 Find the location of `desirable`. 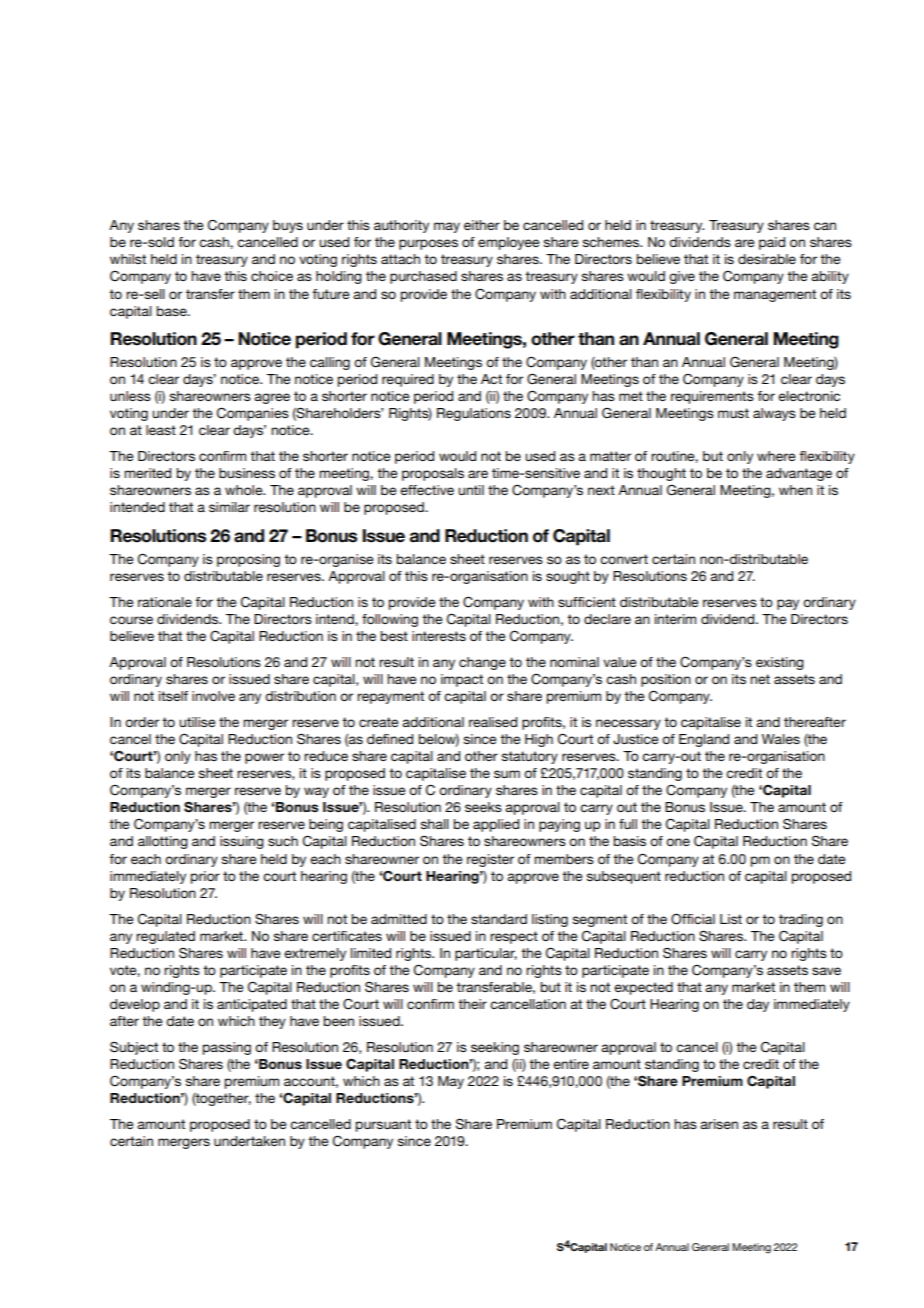

desirable is located at coordinates (767, 259).
